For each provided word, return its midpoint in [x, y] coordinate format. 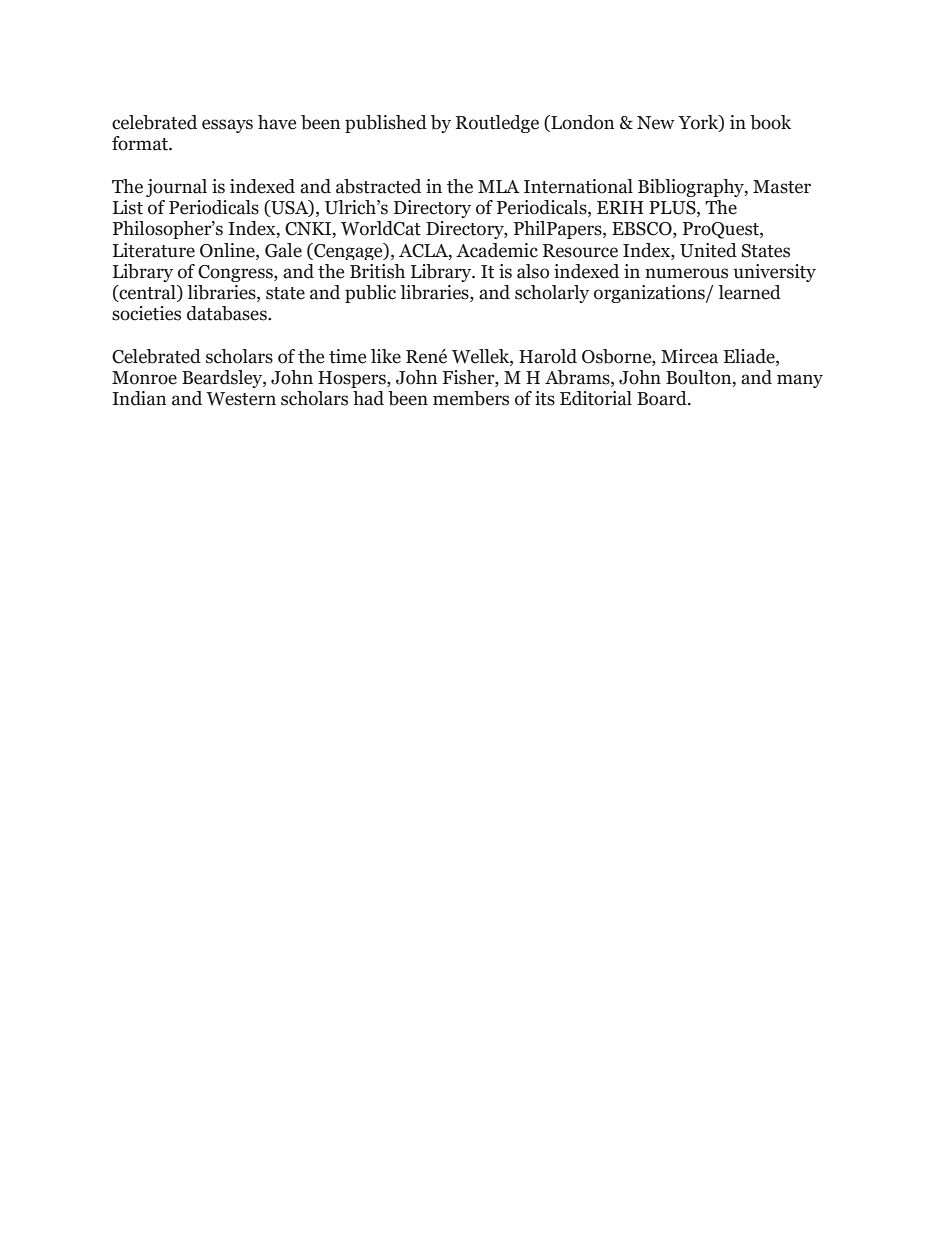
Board [663, 398]
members [471, 398]
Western [241, 399]
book [770, 122]
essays [227, 126]
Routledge [497, 124]
